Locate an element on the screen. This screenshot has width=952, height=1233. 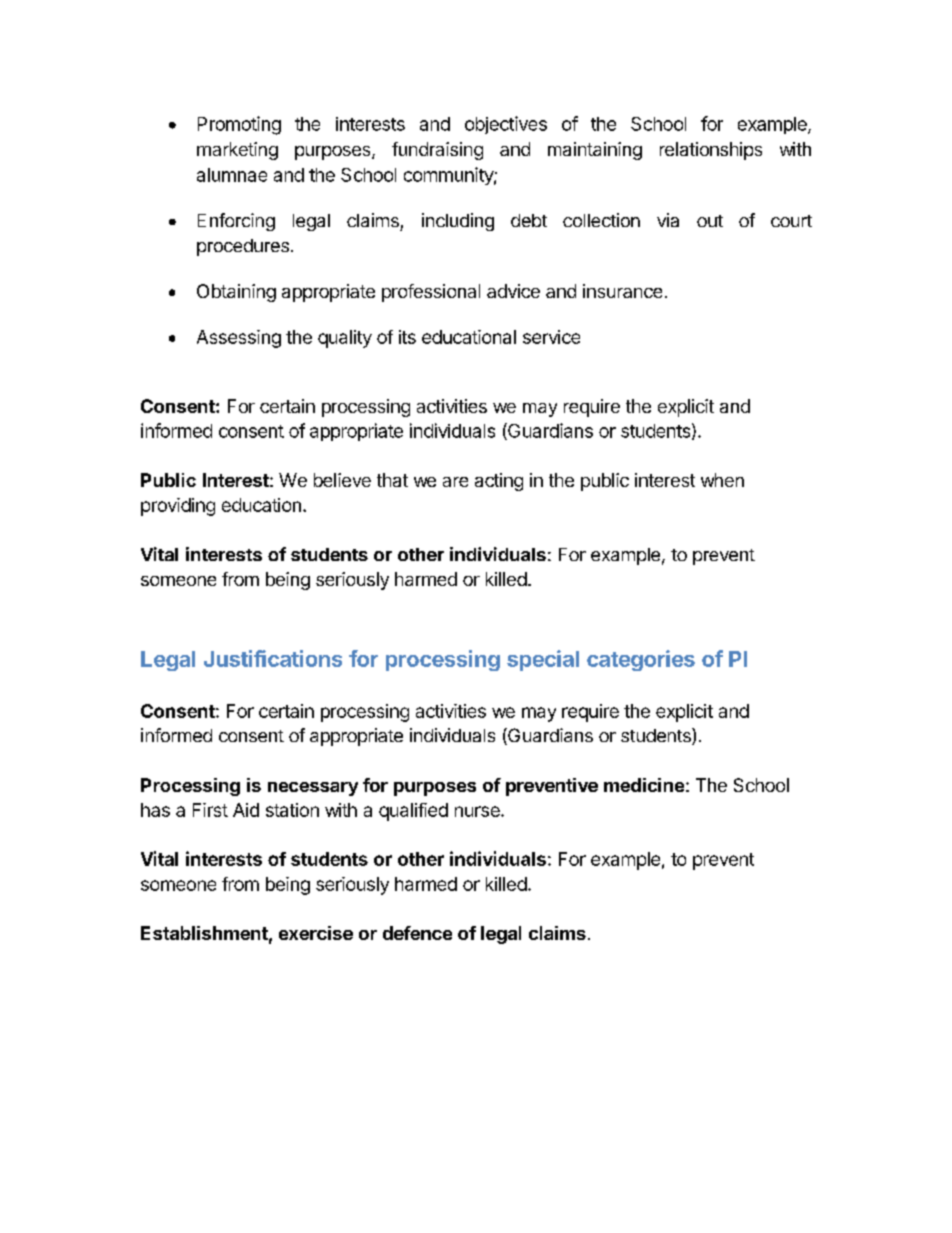
marketing is located at coordinates (237, 151).
